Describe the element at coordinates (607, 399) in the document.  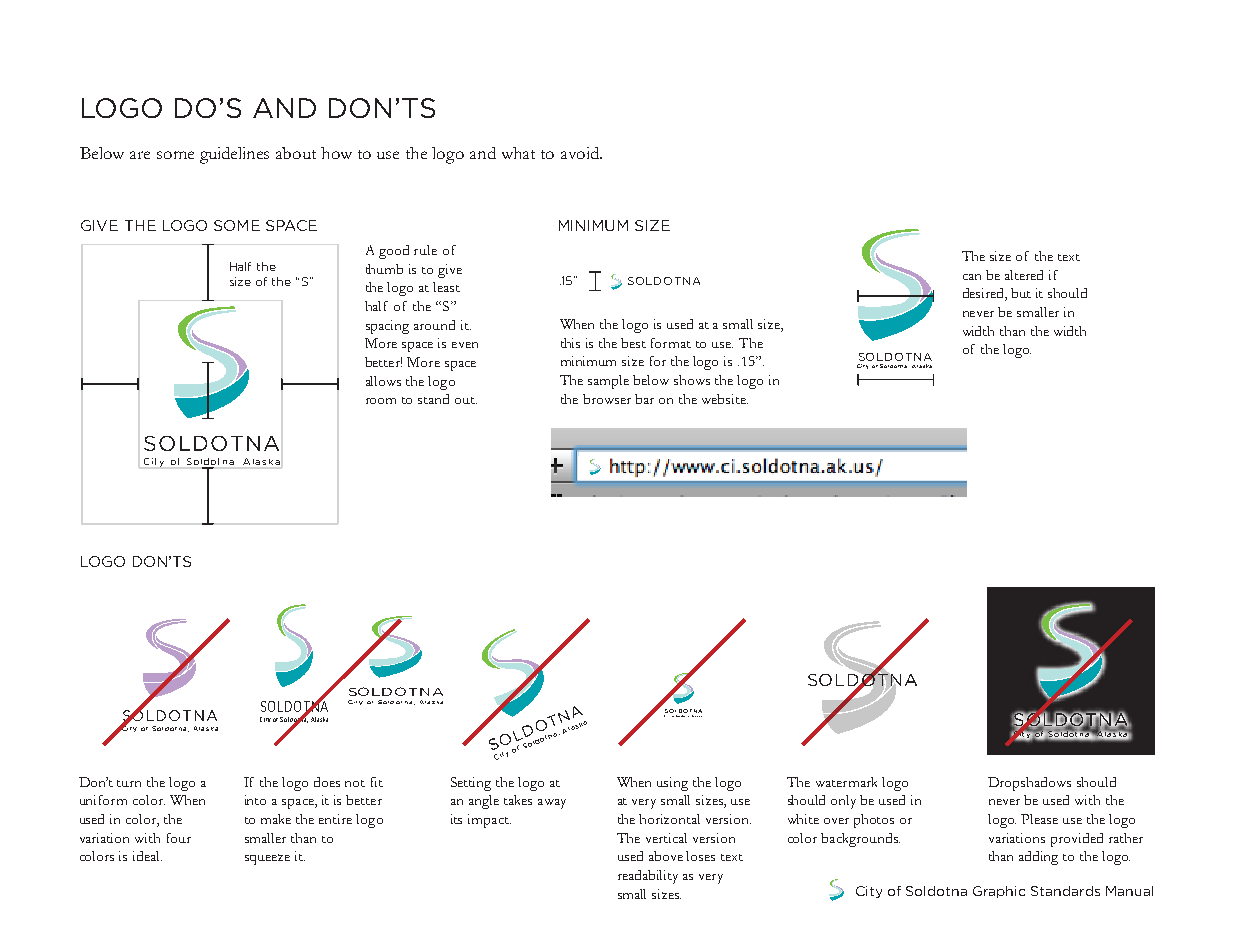
I see `browser` at that location.
